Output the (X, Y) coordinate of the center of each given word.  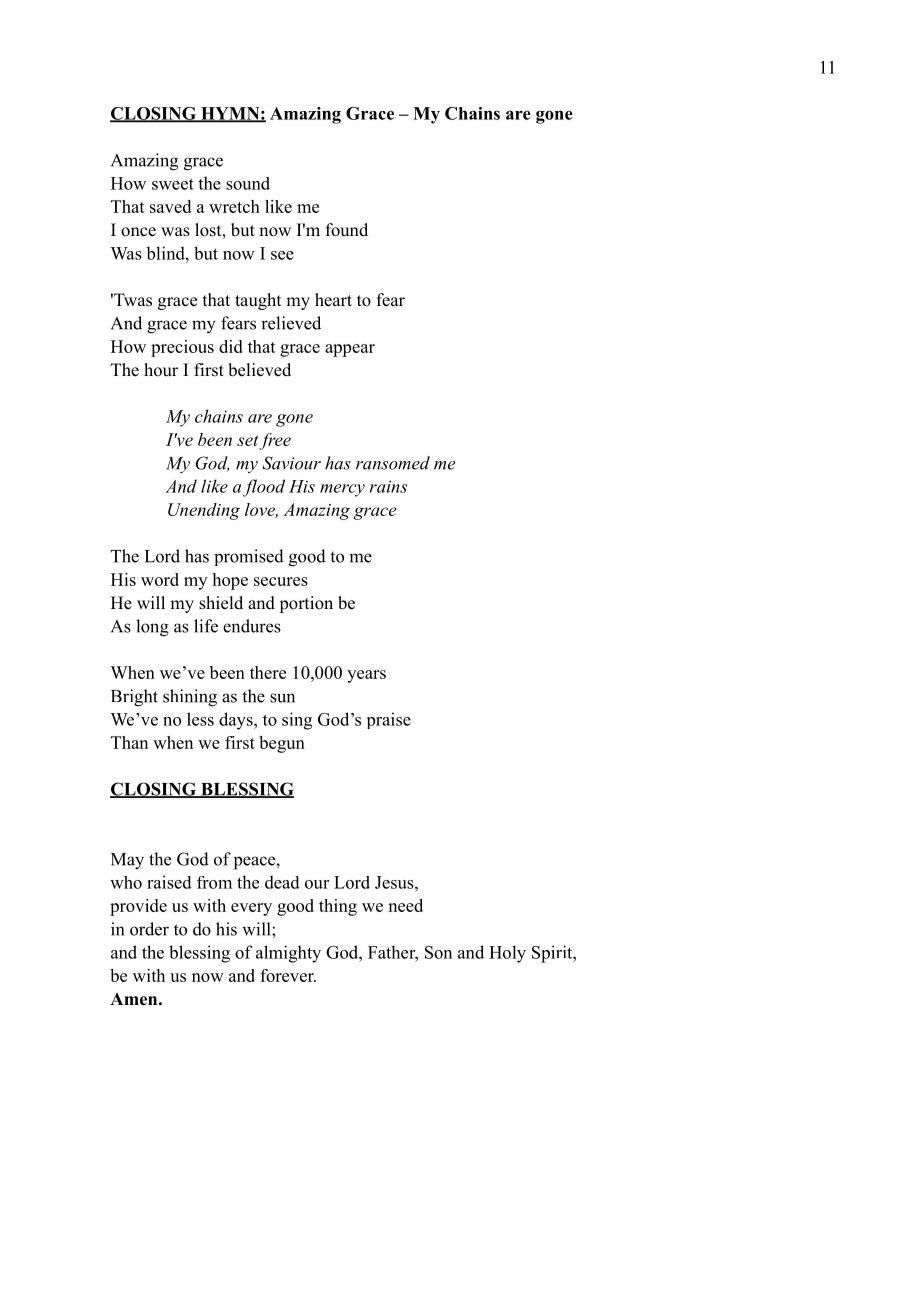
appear (350, 350)
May (127, 861)
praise (389, 720)
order (149, 929)
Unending (204, 511)
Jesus (395, 882)
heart (333, 300)
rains (388, 486)
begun (282, 744)
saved (170, 206)
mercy (342, 490)
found (347, 230)
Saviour (292, 463)
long (152, 628)
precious (182, 348)
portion (306, 604)
